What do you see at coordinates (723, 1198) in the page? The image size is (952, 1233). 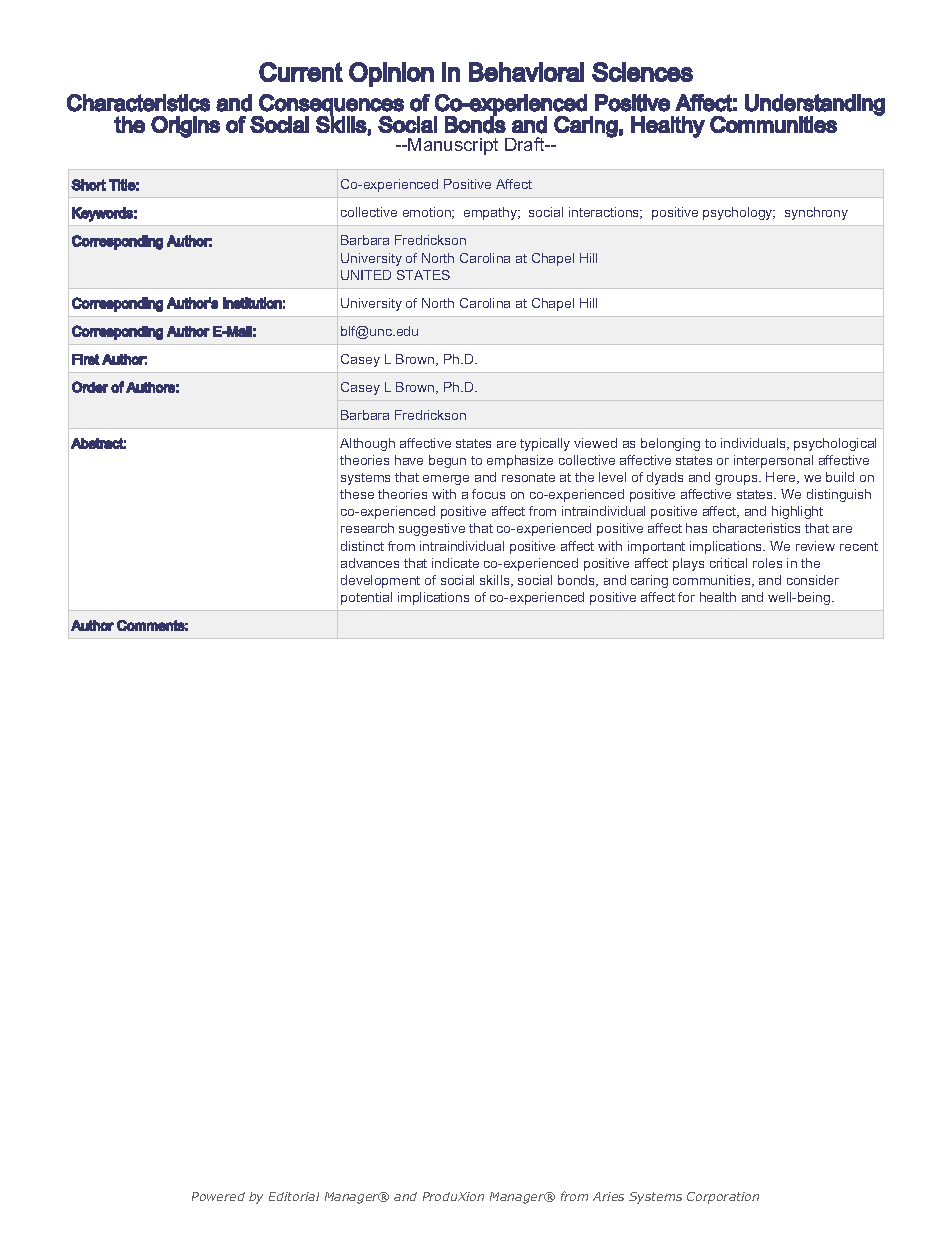 I see `Corporation` at bounding box center [723, 1198].
